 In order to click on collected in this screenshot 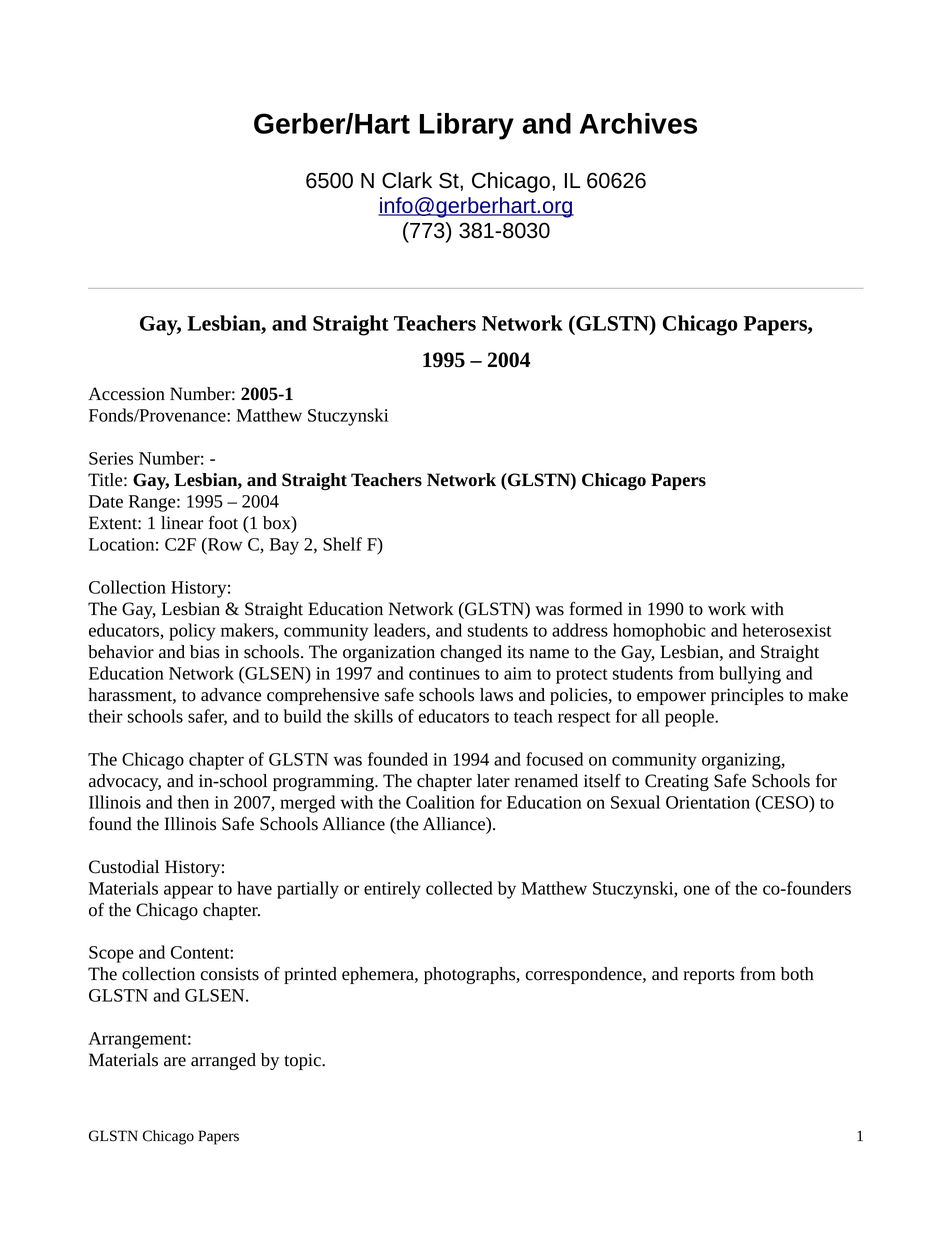, I will do `click(459, 888)`.
